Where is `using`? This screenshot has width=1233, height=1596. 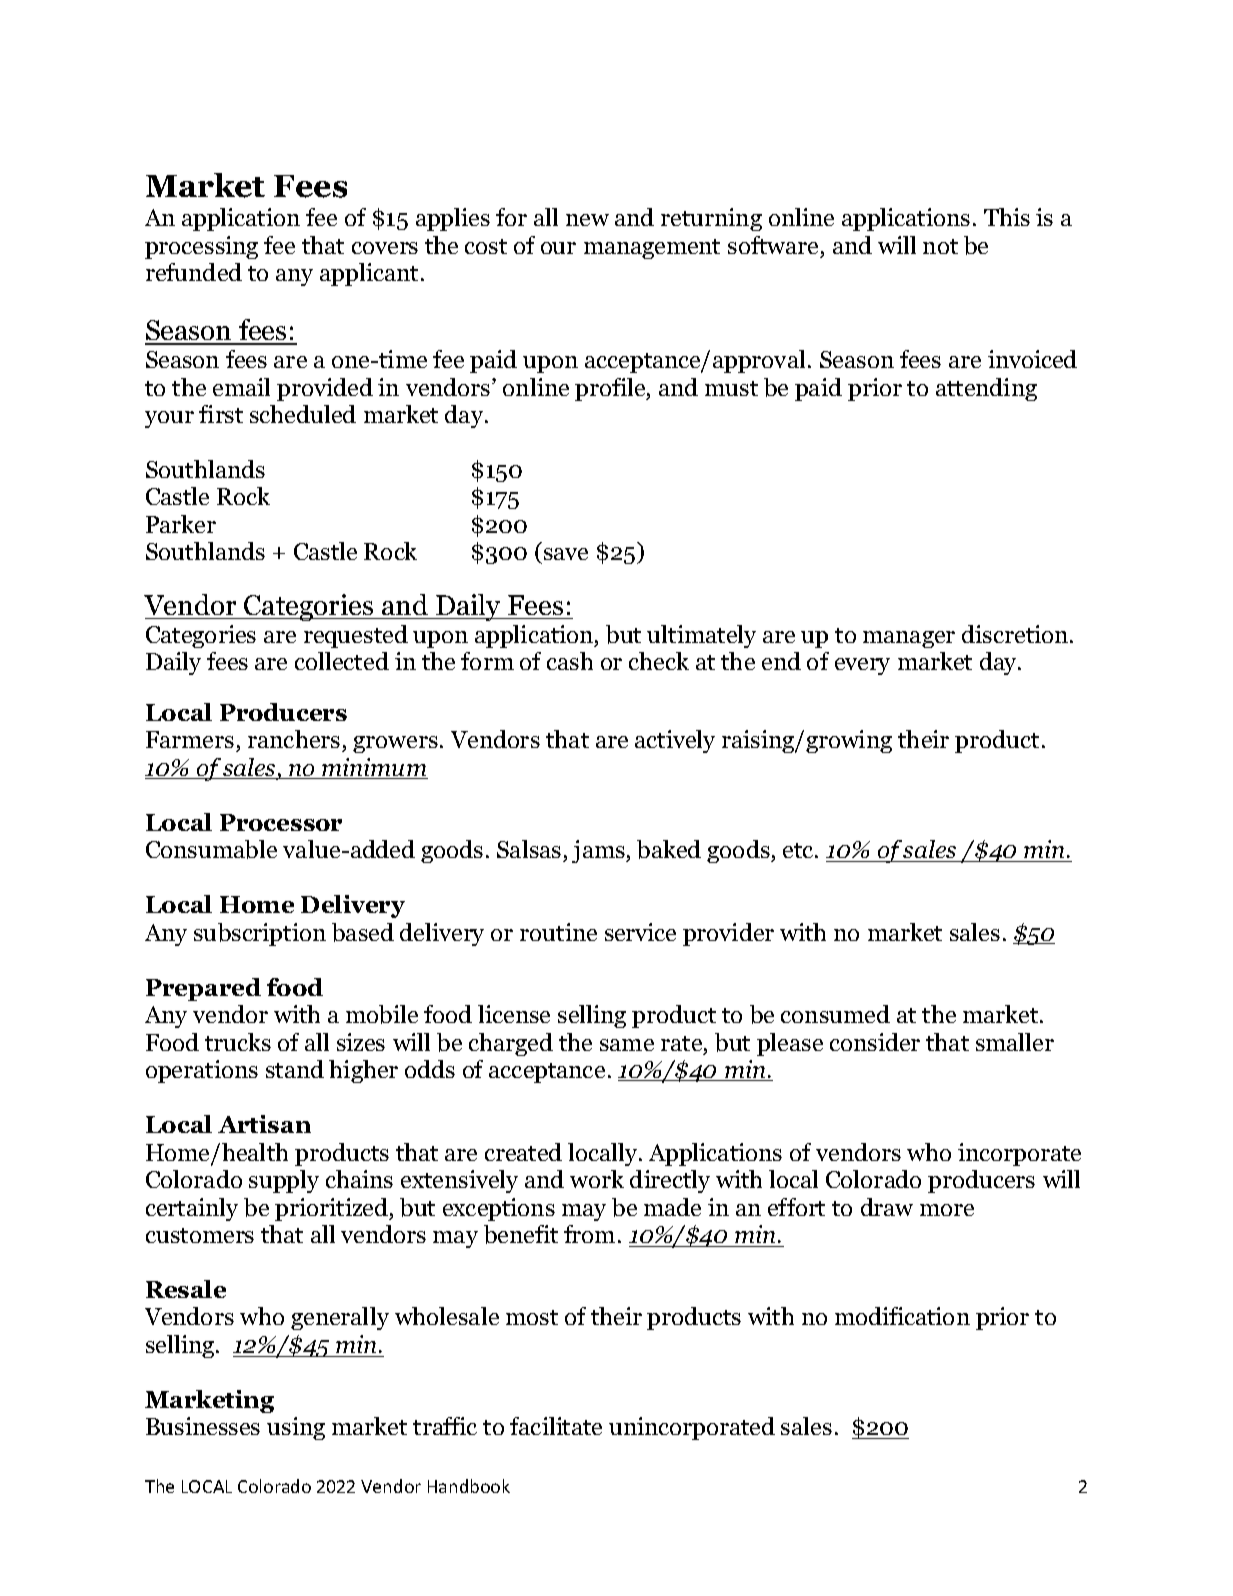
using is located at coordinates (296, 1428).
